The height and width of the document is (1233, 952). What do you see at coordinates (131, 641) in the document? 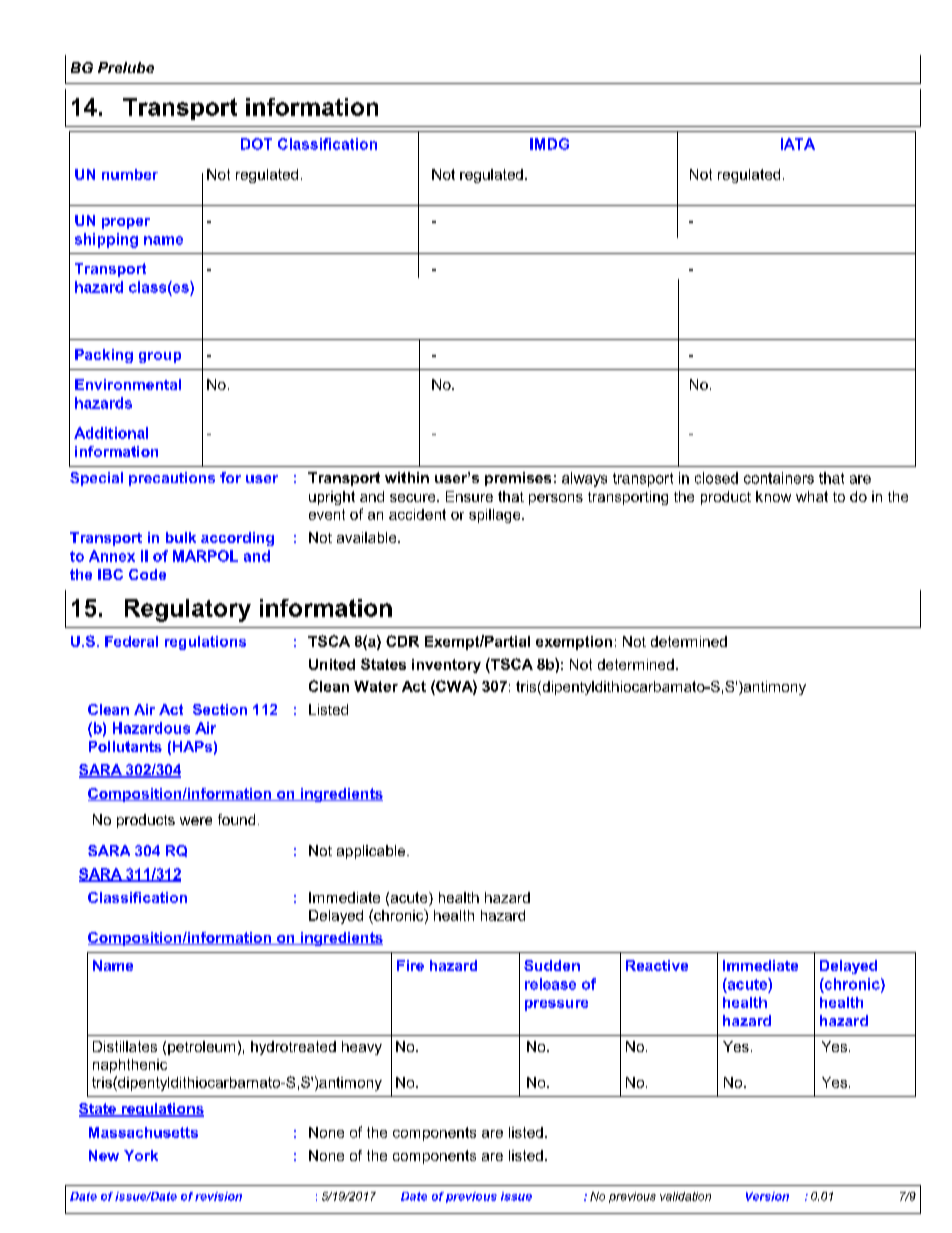
I see `Federal` at bounding box center [131, 641].
